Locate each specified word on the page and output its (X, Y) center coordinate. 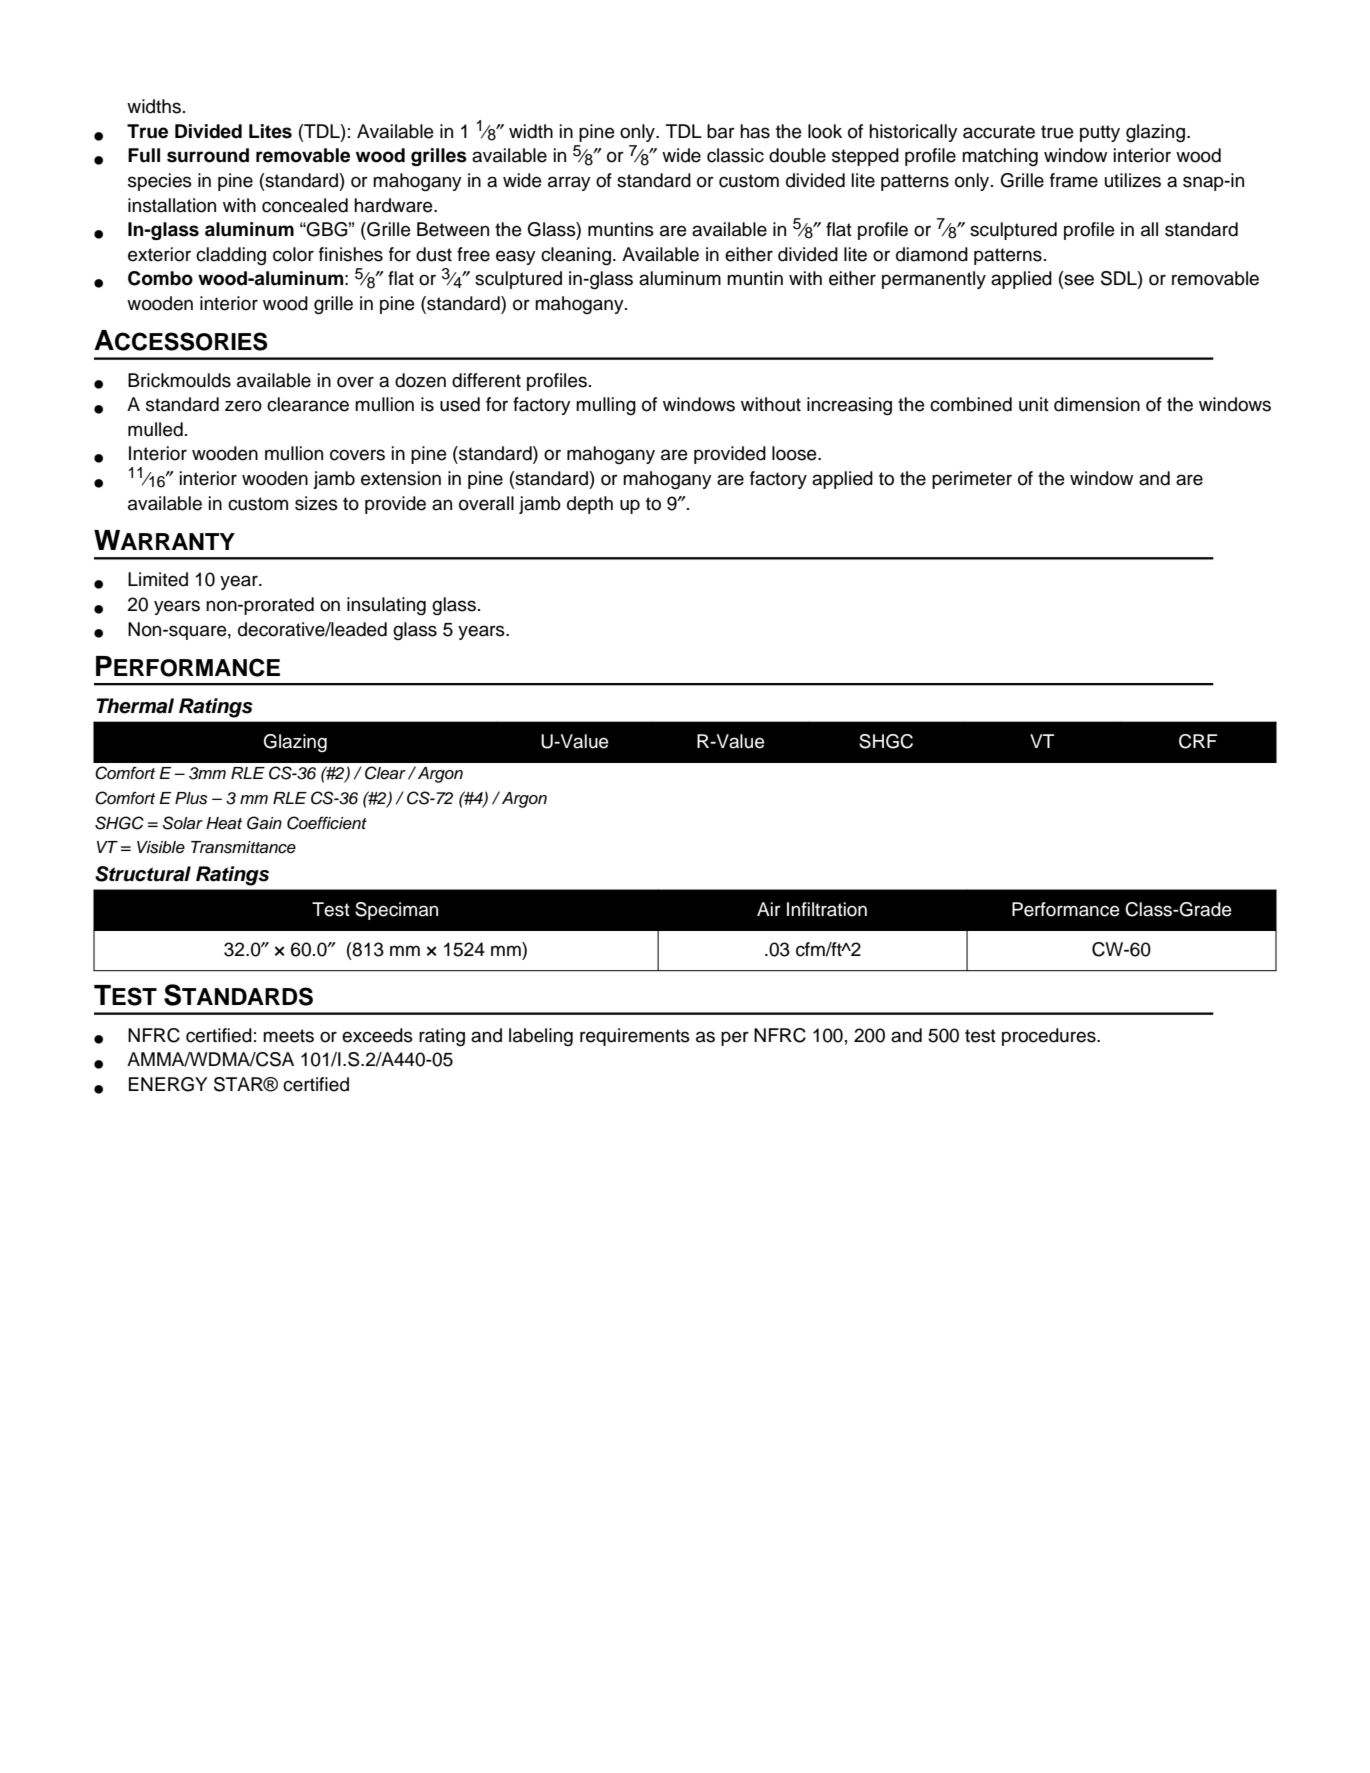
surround (208, 155)
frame (1074, 180)
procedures (1050, 1037)
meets (288, 1036)
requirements (635, 1037)
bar (721, 131)
